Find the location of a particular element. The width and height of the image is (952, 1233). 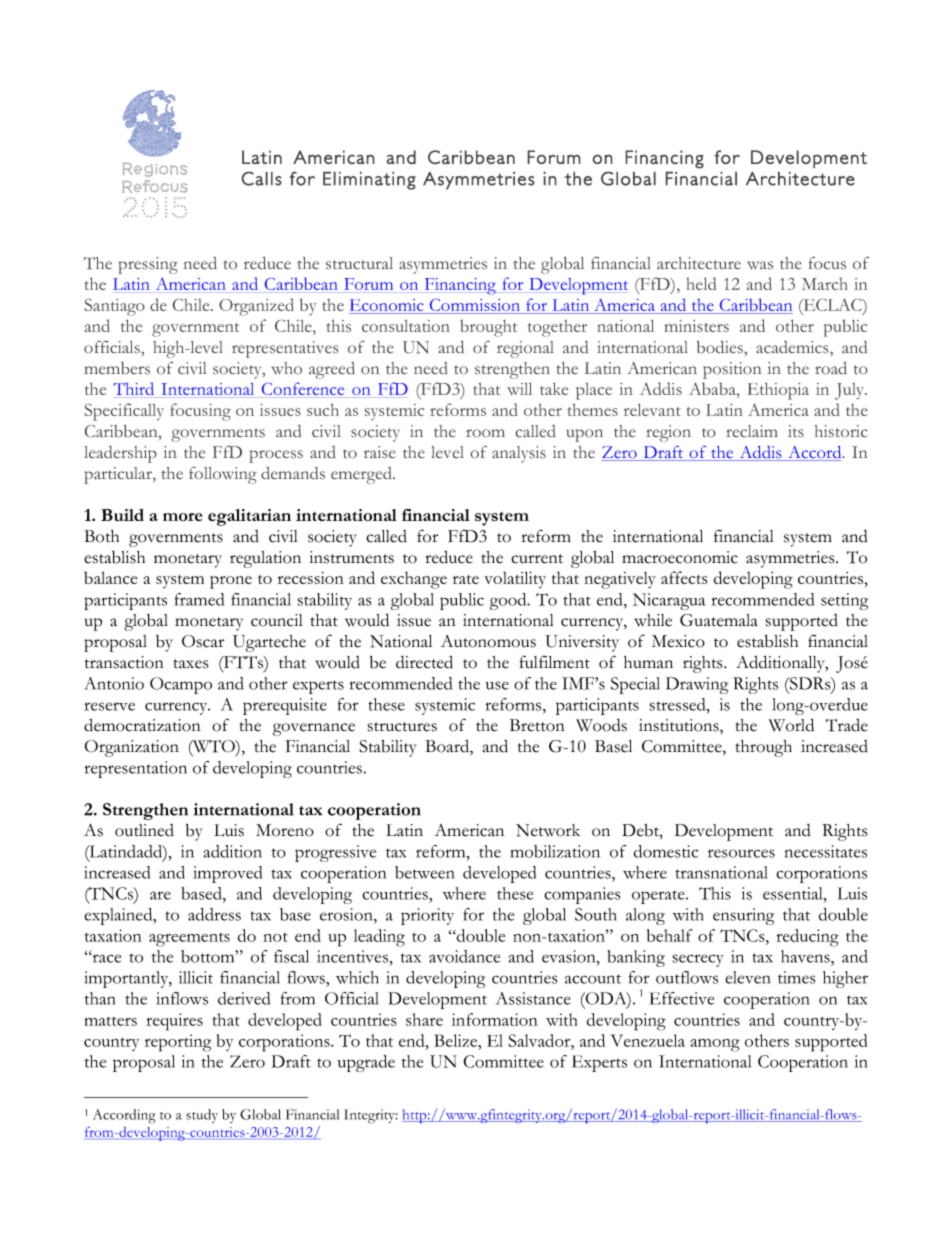

Guatemala is located at coordinates (719, 620).
